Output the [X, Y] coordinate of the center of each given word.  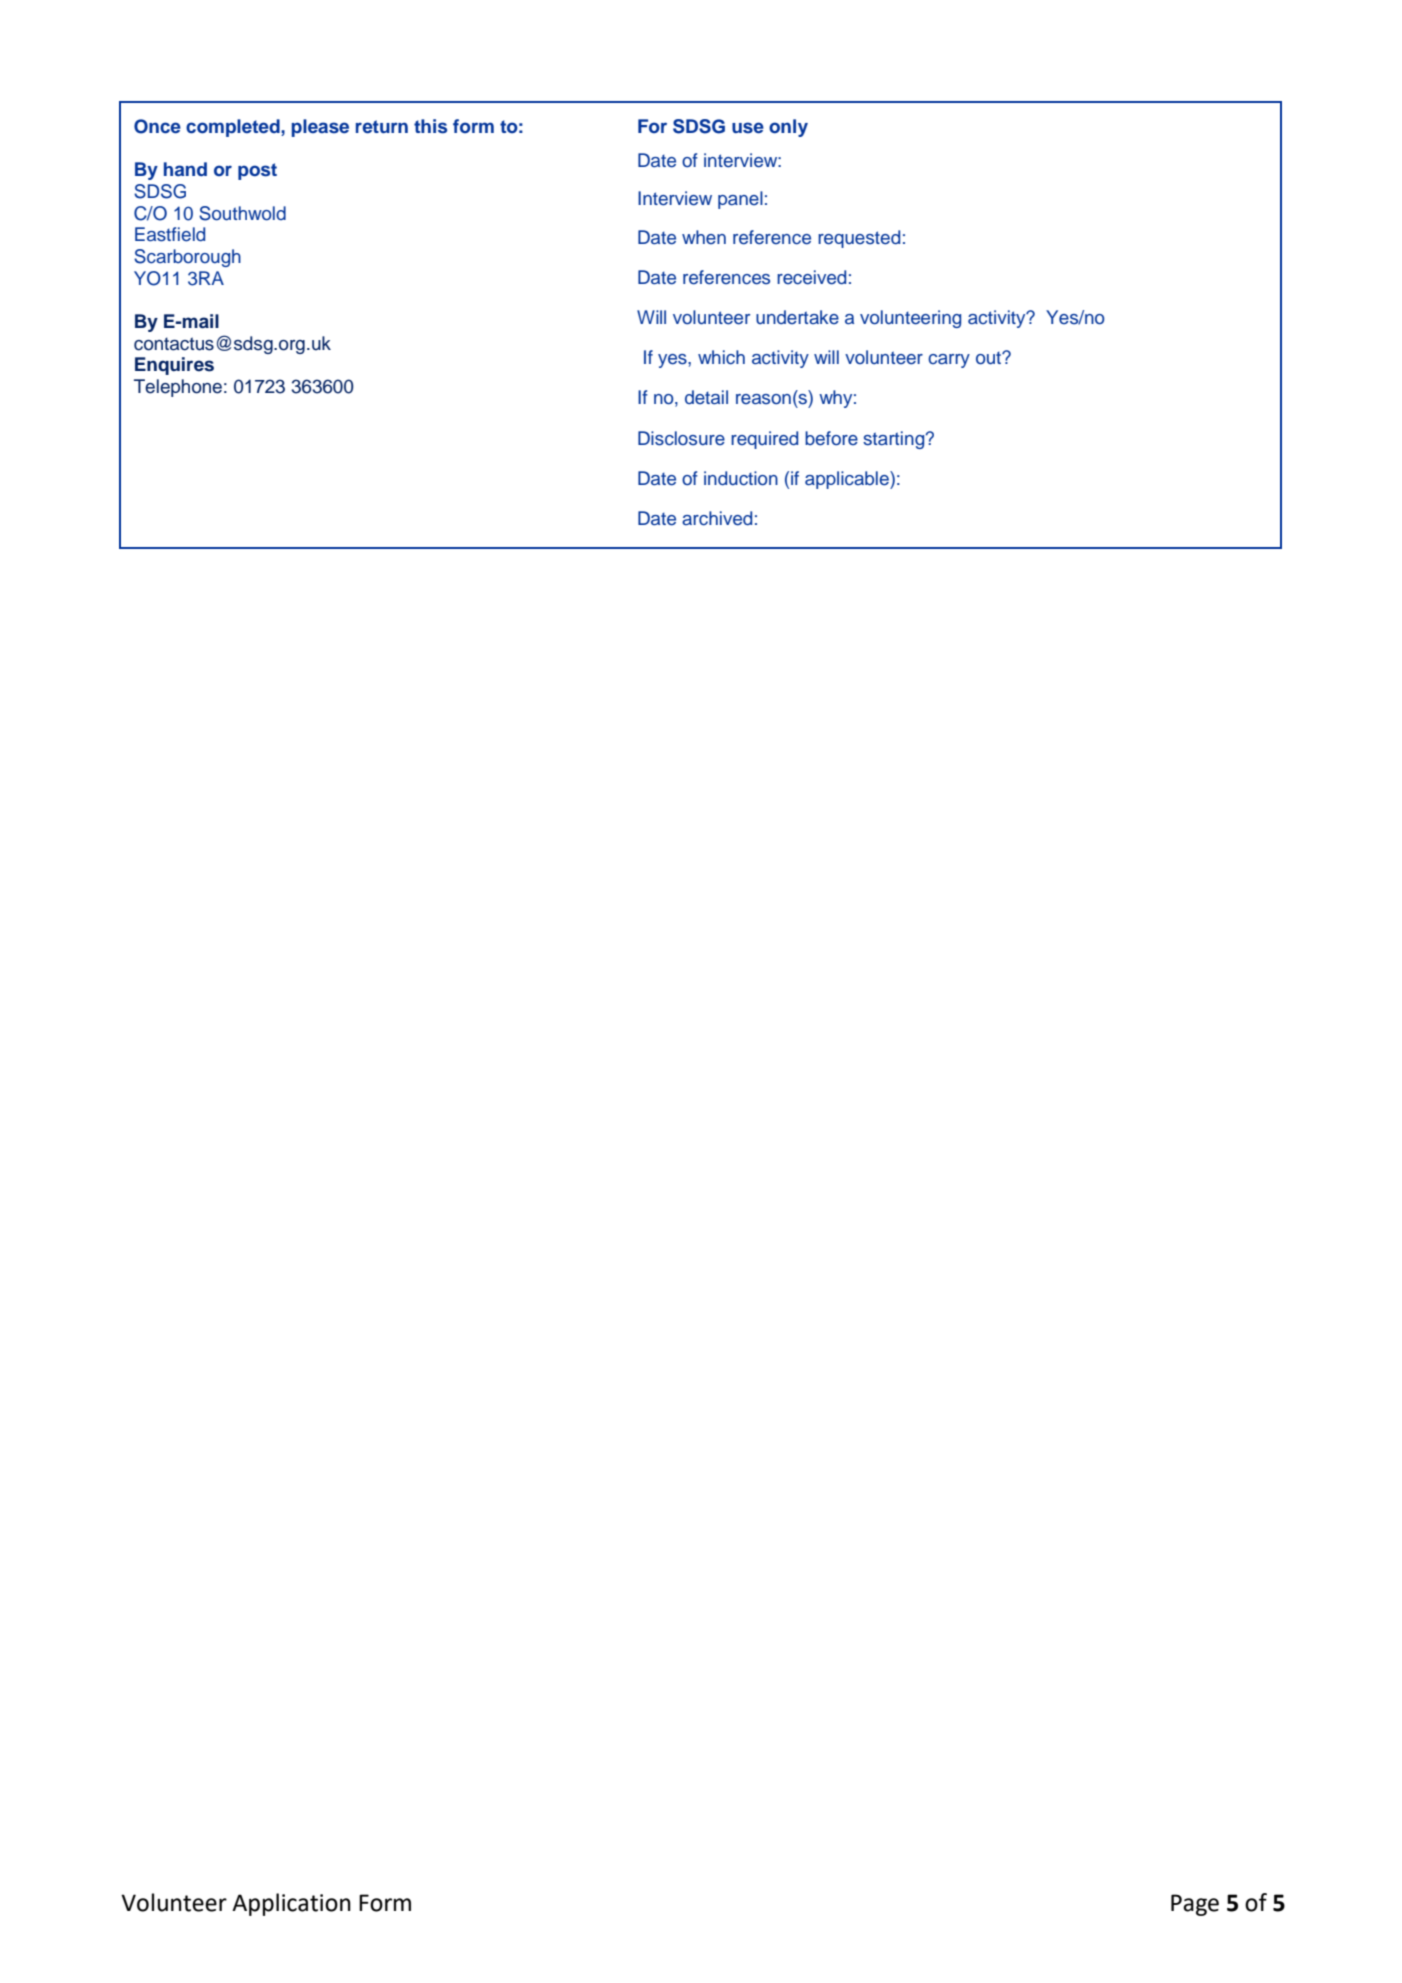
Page [1195, 1905]
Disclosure [681, 438]
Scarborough [187, 258]
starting [895, 440]
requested [859, 239]
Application [291, 1904]
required [764, 440]
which [721, 357]
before [831, 438]
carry [949, 361]
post [257, 171]
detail [706, 397]
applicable [848, 480]
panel [740, 200]
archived [717, 518]
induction [741, 478]
